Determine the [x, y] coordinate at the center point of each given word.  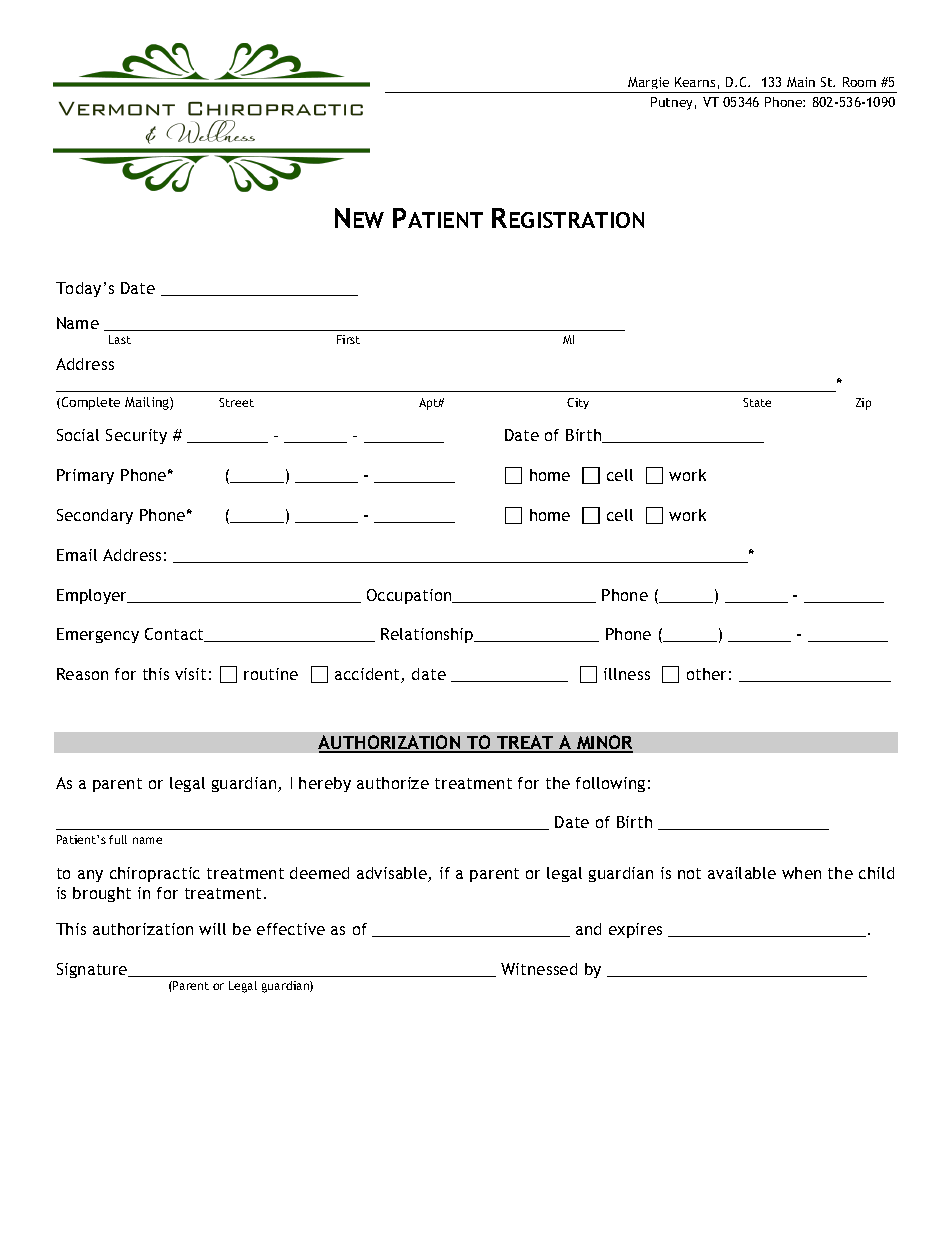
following [610, 784]
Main [801, 82]
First [348, 339]
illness [627, 674]
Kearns [695, 82]
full [118, 839]
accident [368, 675]
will [212, 929]
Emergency [98, 635]
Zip [863, 404]
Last [120, 339]
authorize [393, 783]
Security [136, 436]
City [578, 403]
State [757, 402]
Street [236, 402]
